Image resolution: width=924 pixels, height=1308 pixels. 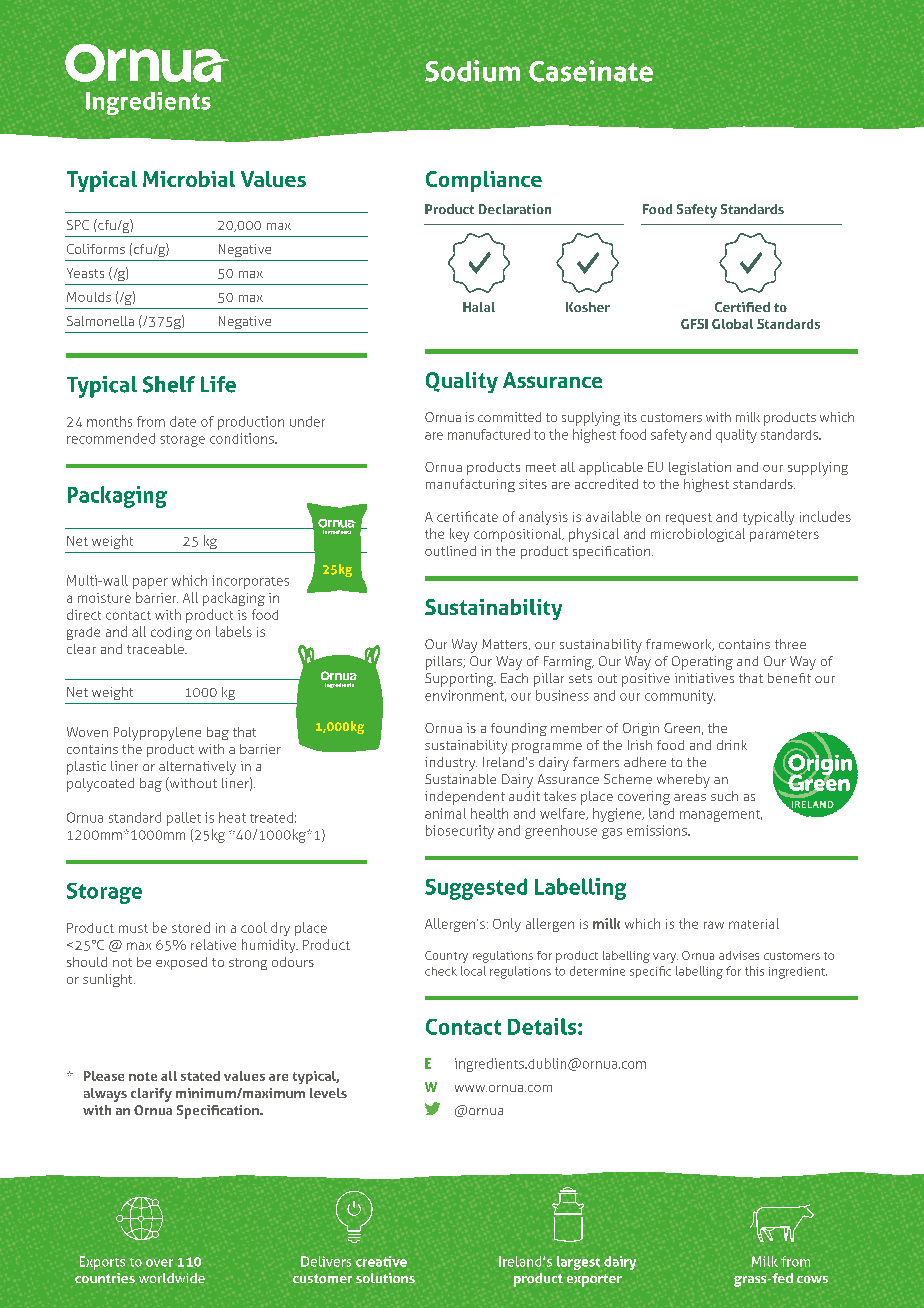 What do you see at coordinates (460, 680) in the document?
I see `Supporting` at bounding box center [460, 680].
